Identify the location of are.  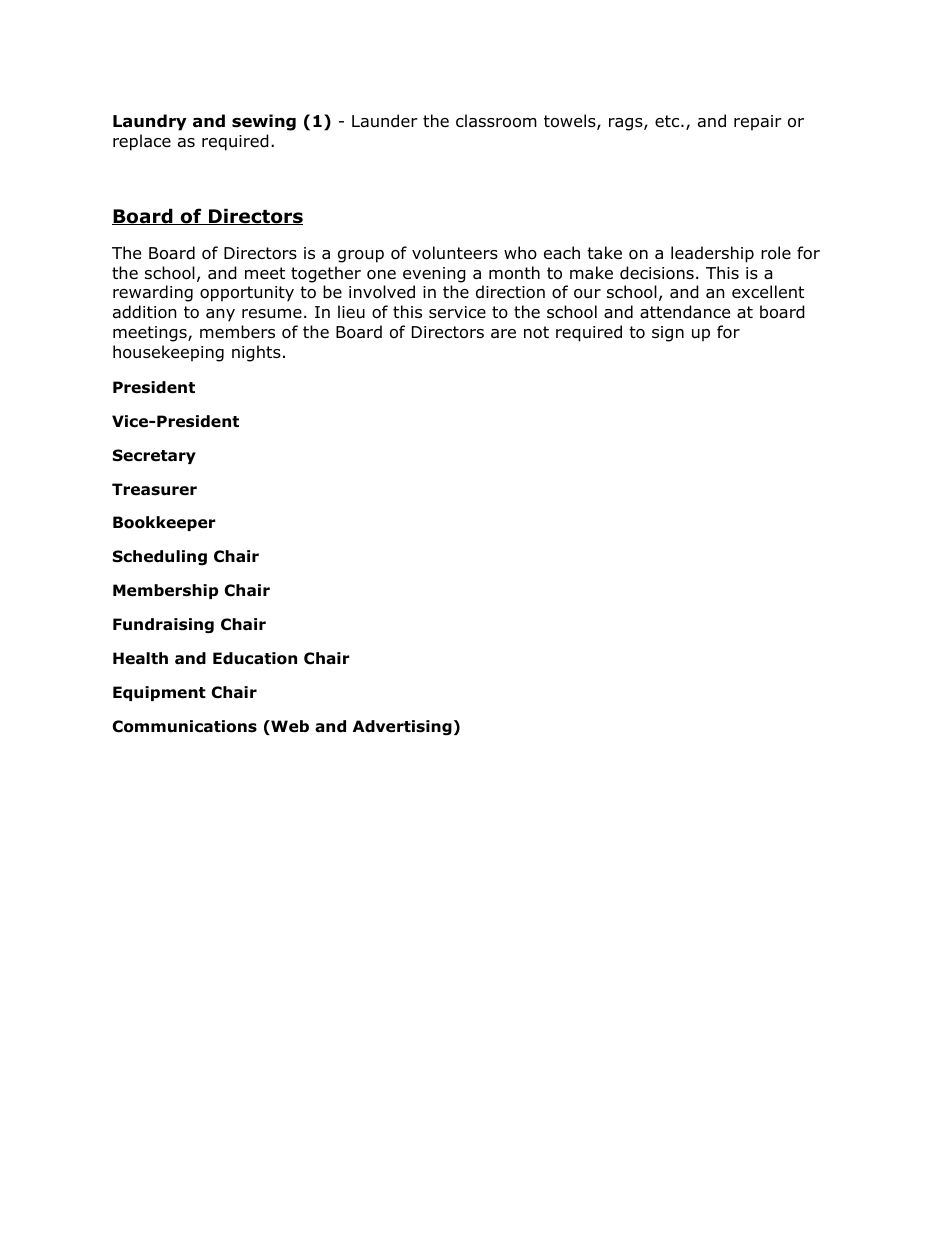
(503, 334).
